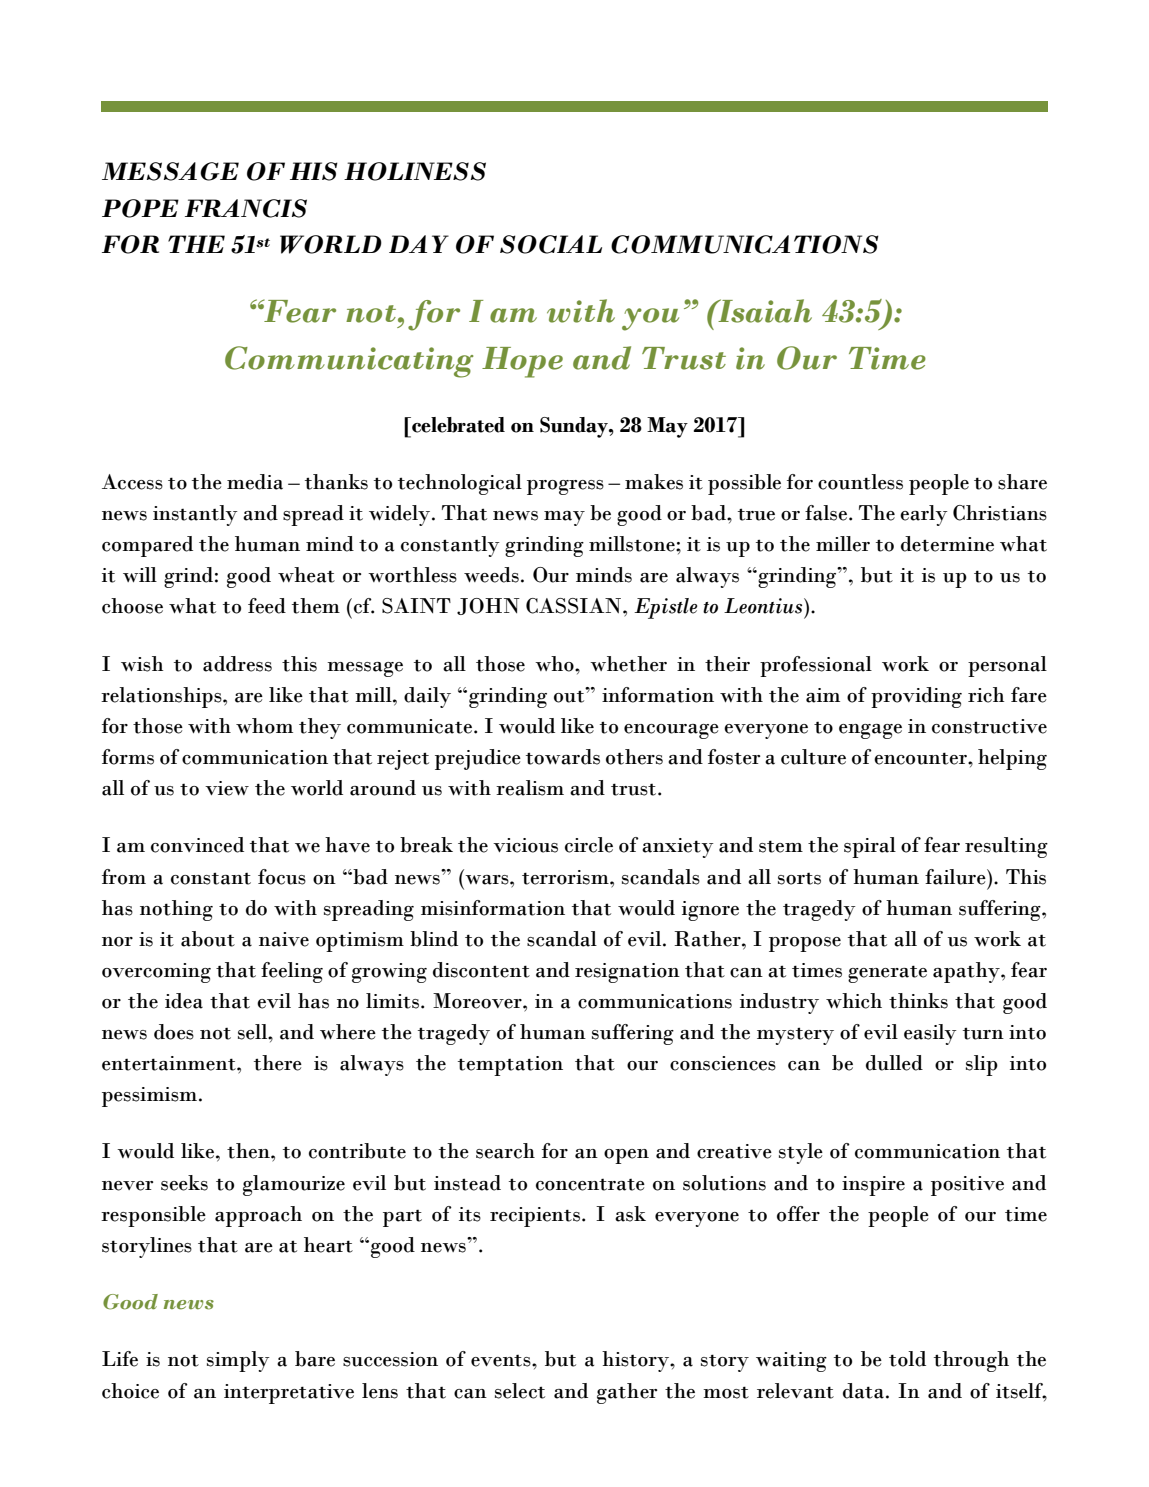  What do you see at coordinates (227, 788) in the screenshot?
I see `view` at bounding box center [227, 788].
